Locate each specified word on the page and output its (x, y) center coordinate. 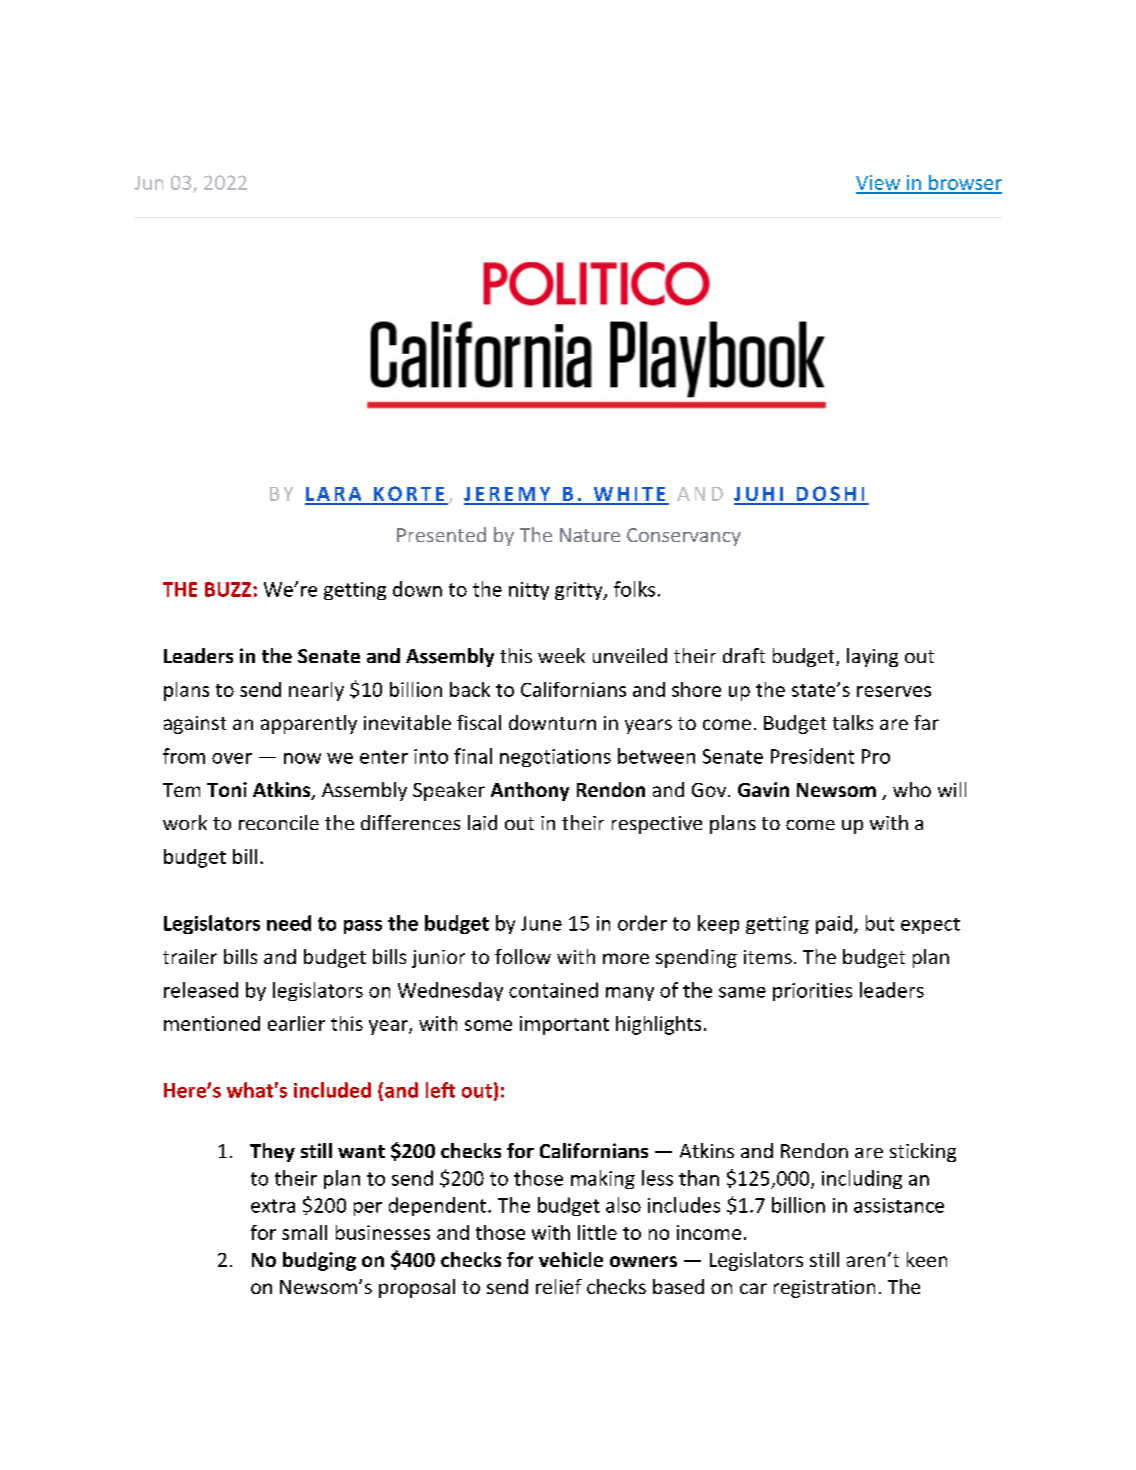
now (302, 758)
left (440, 1090)
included (332, 1090)
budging (319, 1261)
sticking (923, 1152)
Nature (590, 535)
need (289, 923)
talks (853, 722)
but (880, 923)
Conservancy (684, 537)
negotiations (555, 758)
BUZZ (229, 589)
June (541, 923)
